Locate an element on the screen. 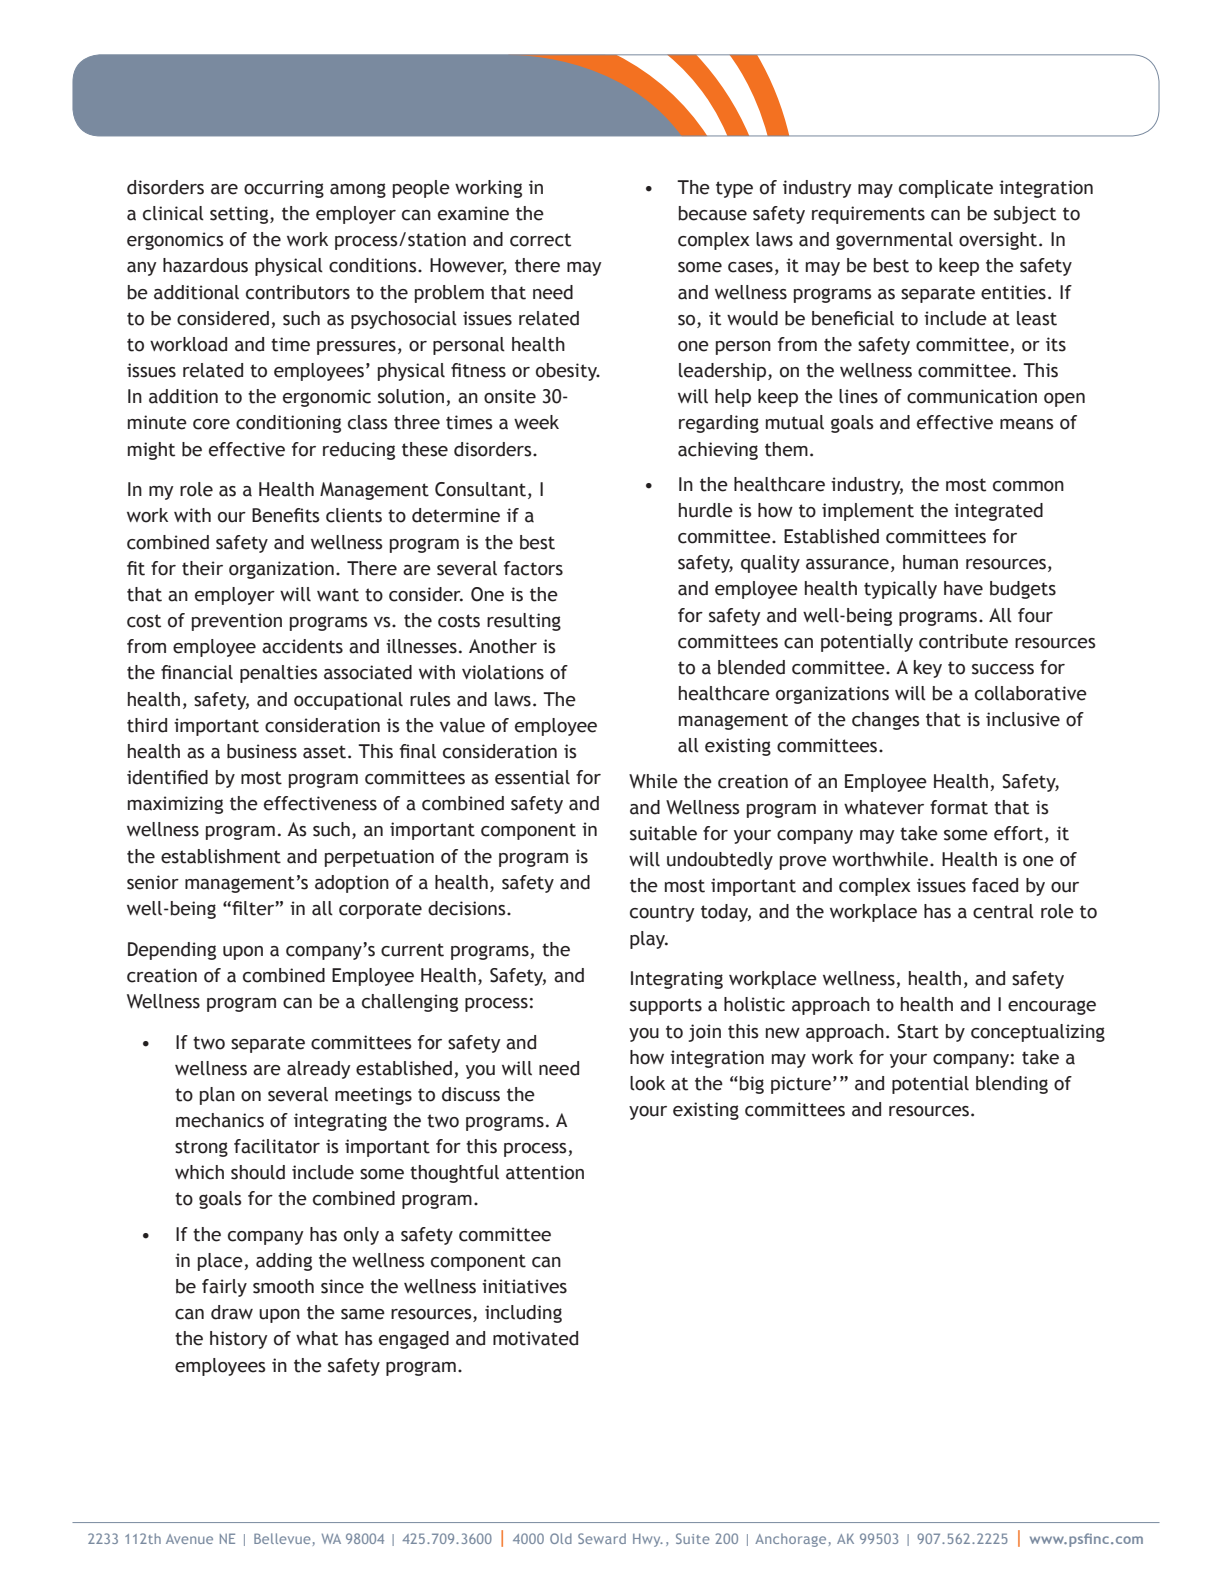 The width and height of the screenshot is (1232, 1594). blending is located at coordinates (1012, 1085).
